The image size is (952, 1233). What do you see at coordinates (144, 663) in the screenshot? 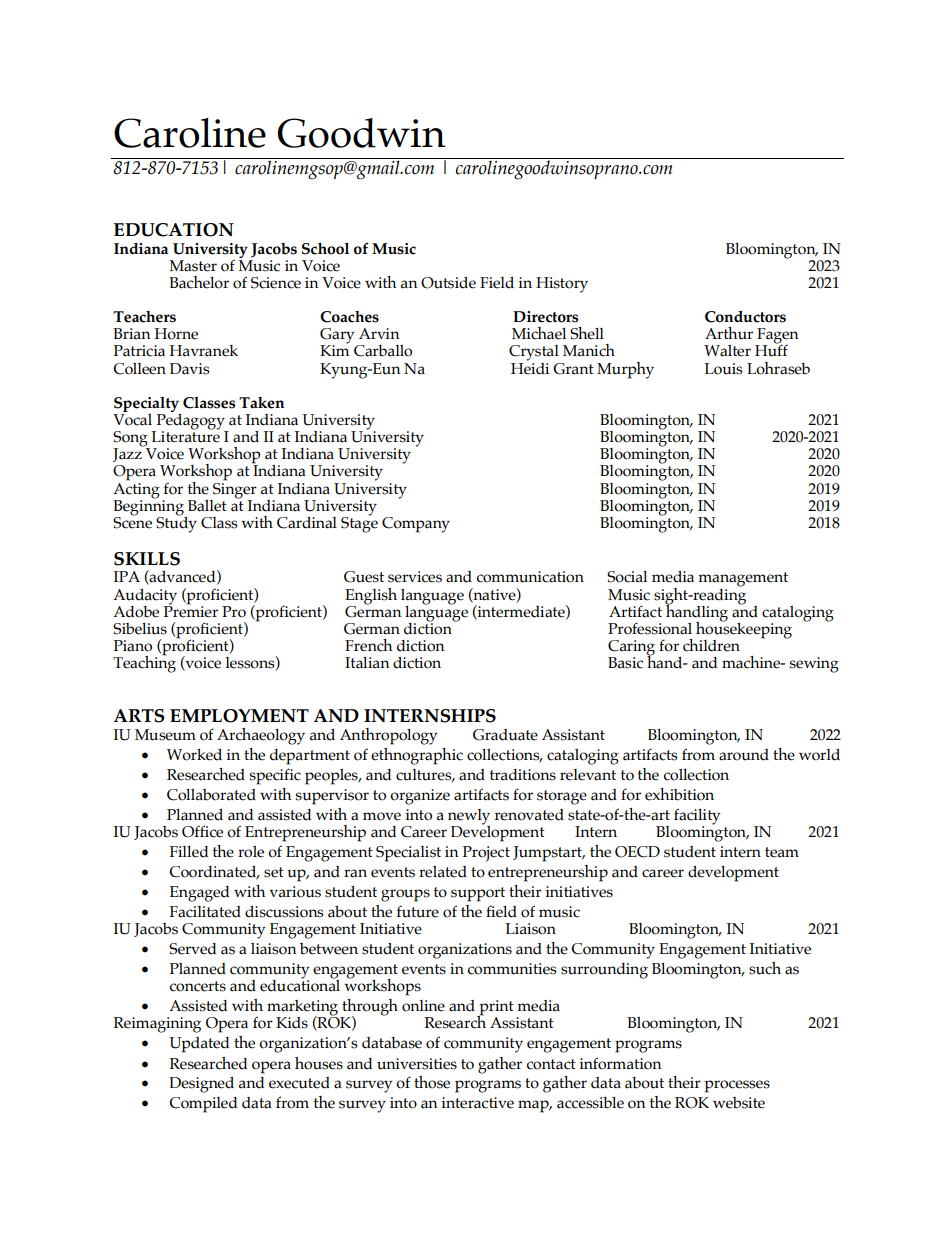
I see `Teaching` at bounding box center [144, 663].
